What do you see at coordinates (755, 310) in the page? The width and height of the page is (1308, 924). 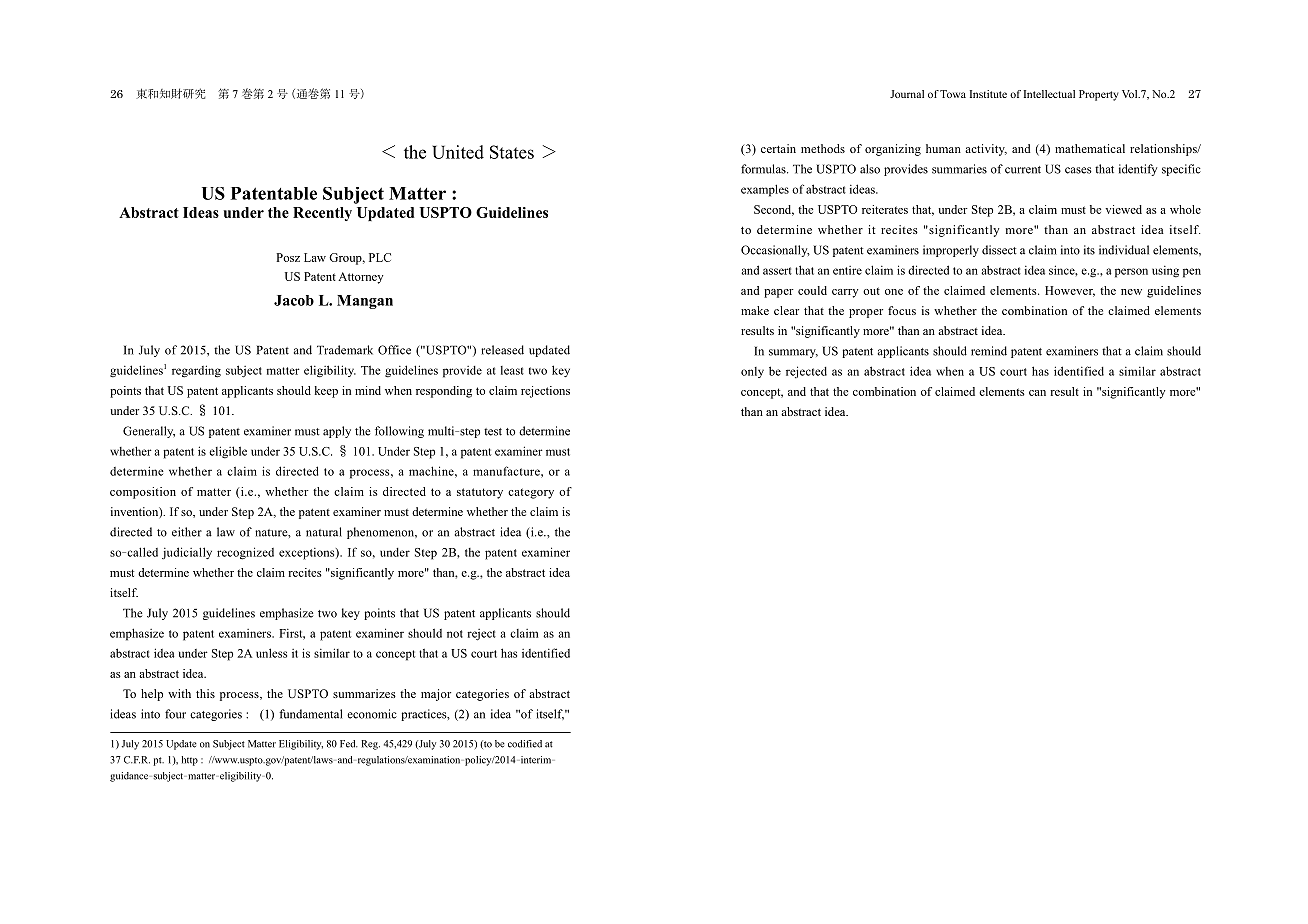 I see `make` at bounding box center [755, 310].
